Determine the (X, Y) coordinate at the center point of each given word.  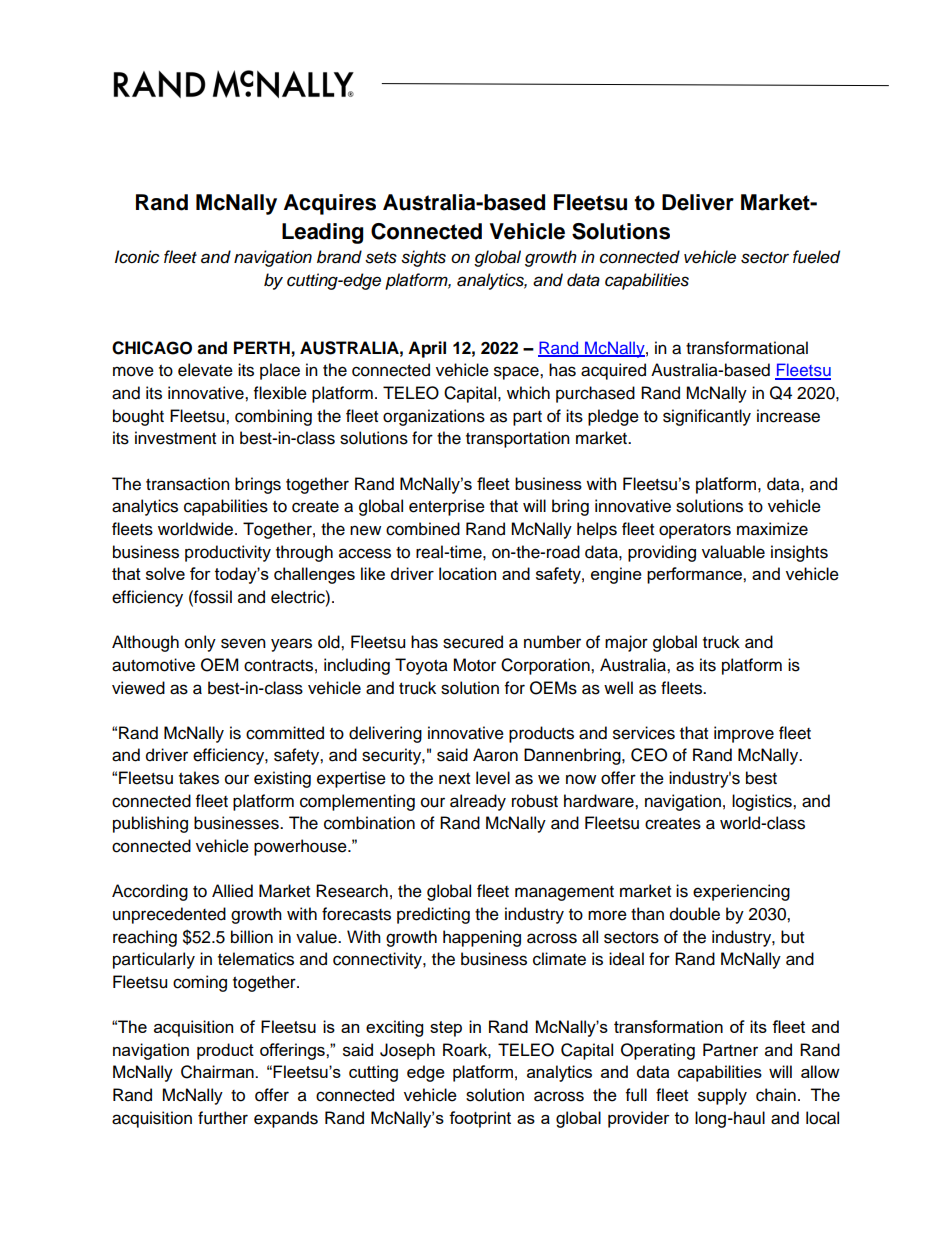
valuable (733, 552)
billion (252, 937)
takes (199, 778)
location (467, 573)
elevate (205, 370)
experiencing (741, 892)
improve (744, 734)
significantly (707, 417)
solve (165, 573)
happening (482, 938)
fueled (816, 257)
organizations (434, 417)
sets (381, 258)
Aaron (495, 755)
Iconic (137, 257)
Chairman (218, 1072)
